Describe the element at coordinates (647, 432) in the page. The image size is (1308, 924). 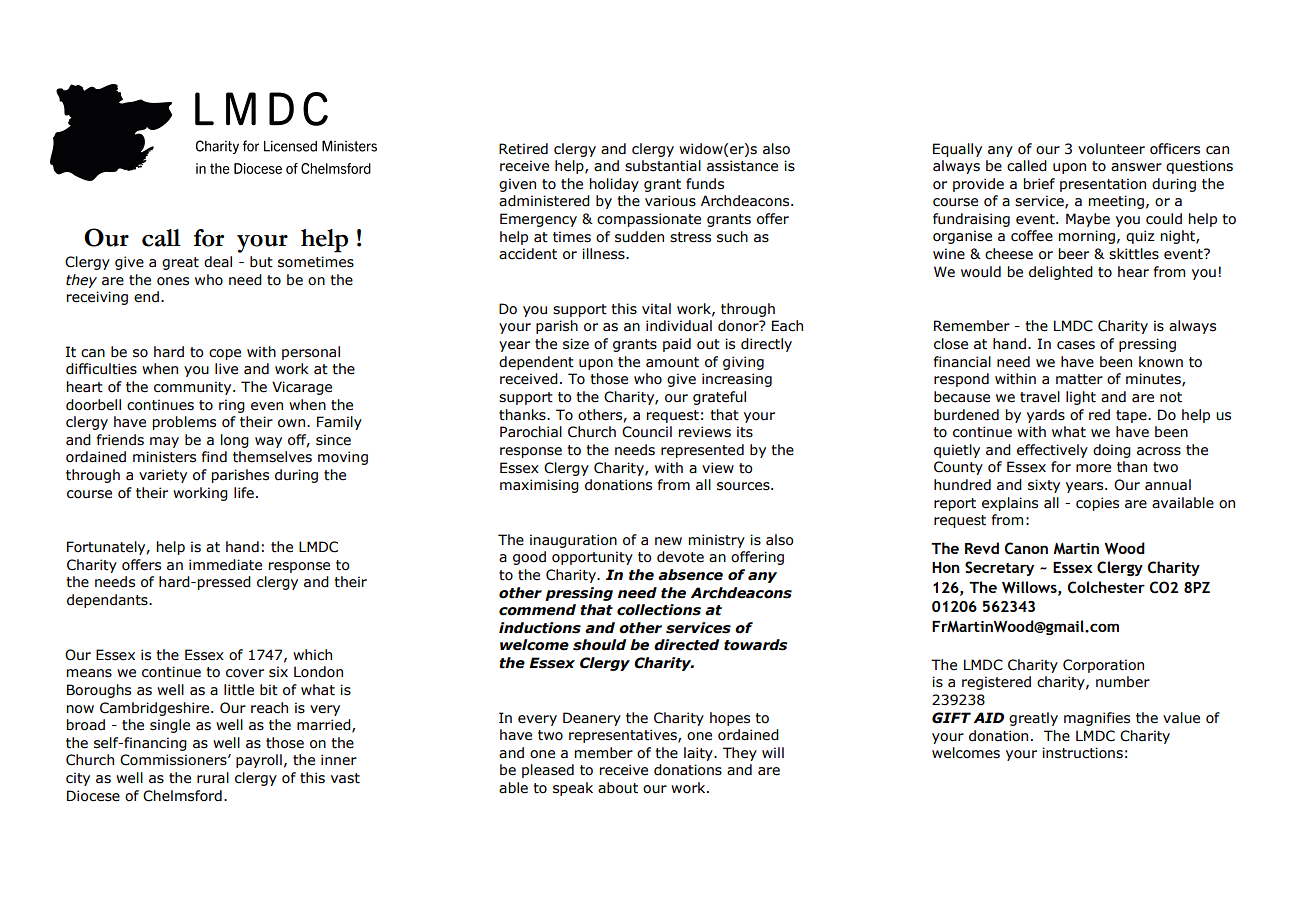
I see `Council` at that location.
